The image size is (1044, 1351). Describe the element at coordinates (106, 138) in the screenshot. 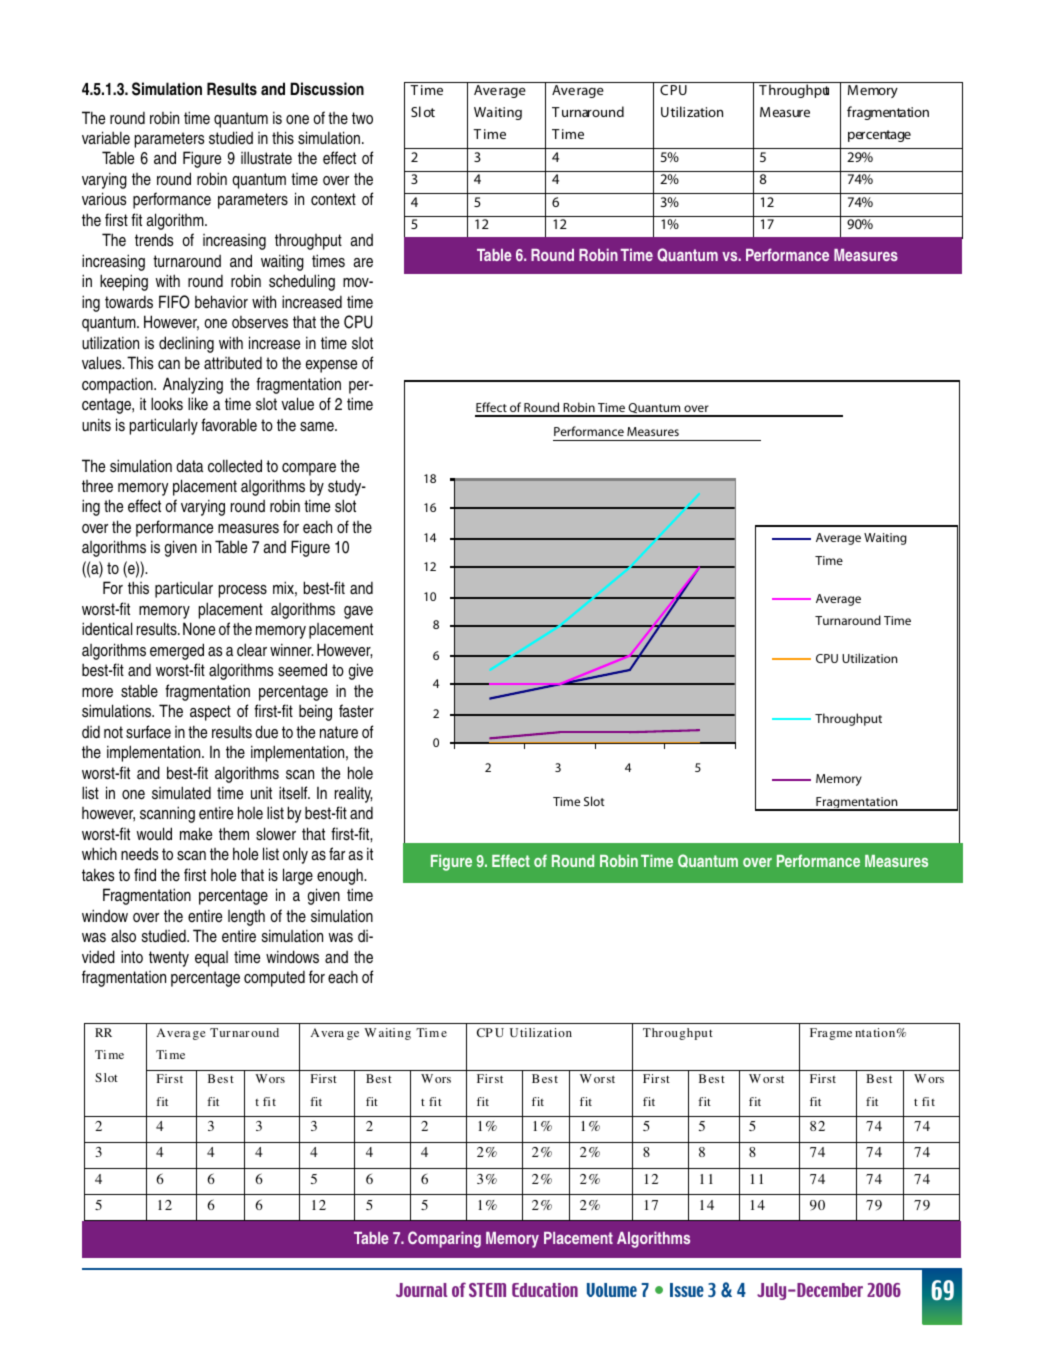

I see `variable` at that location.
